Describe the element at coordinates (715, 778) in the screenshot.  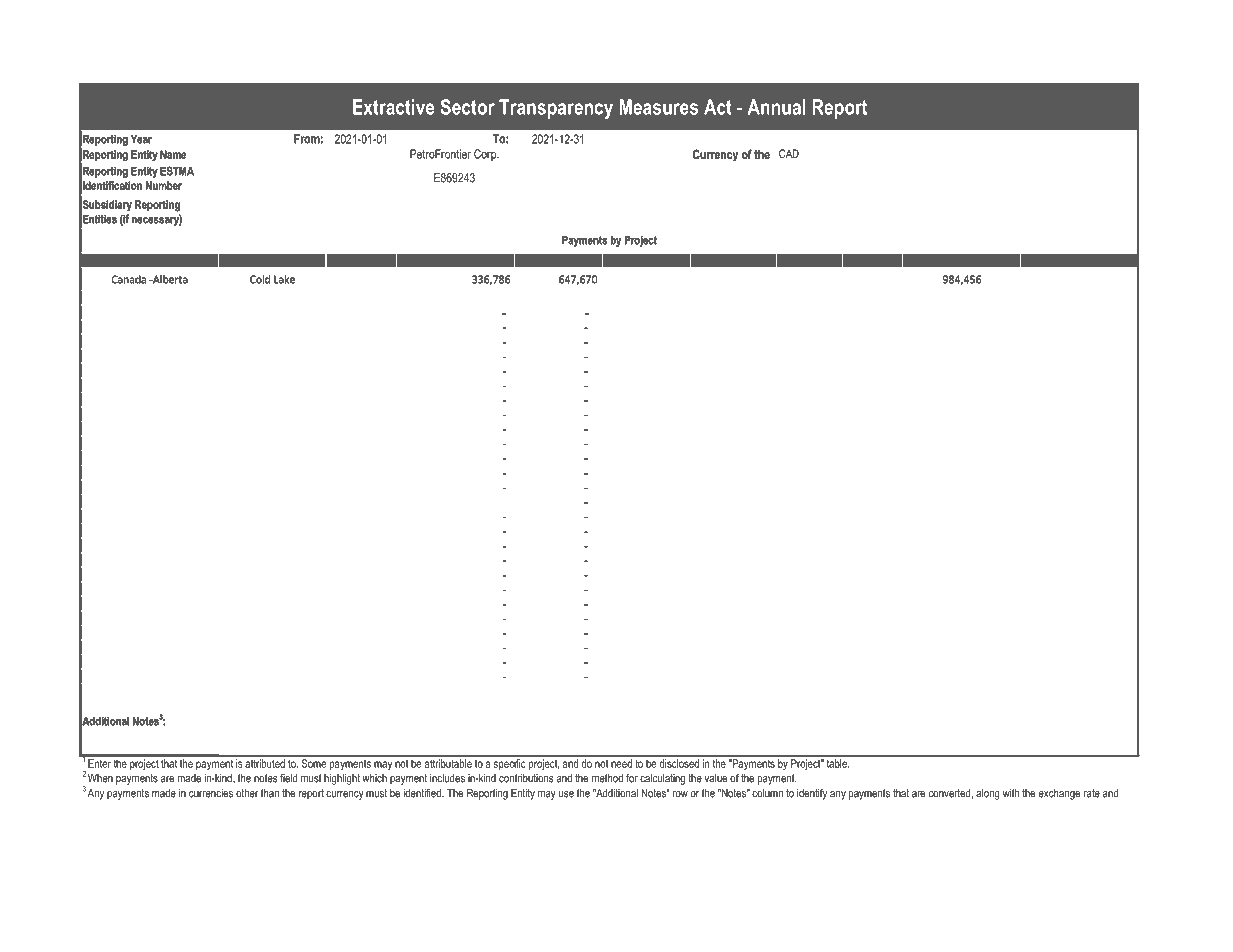
I see `value` at that location.
